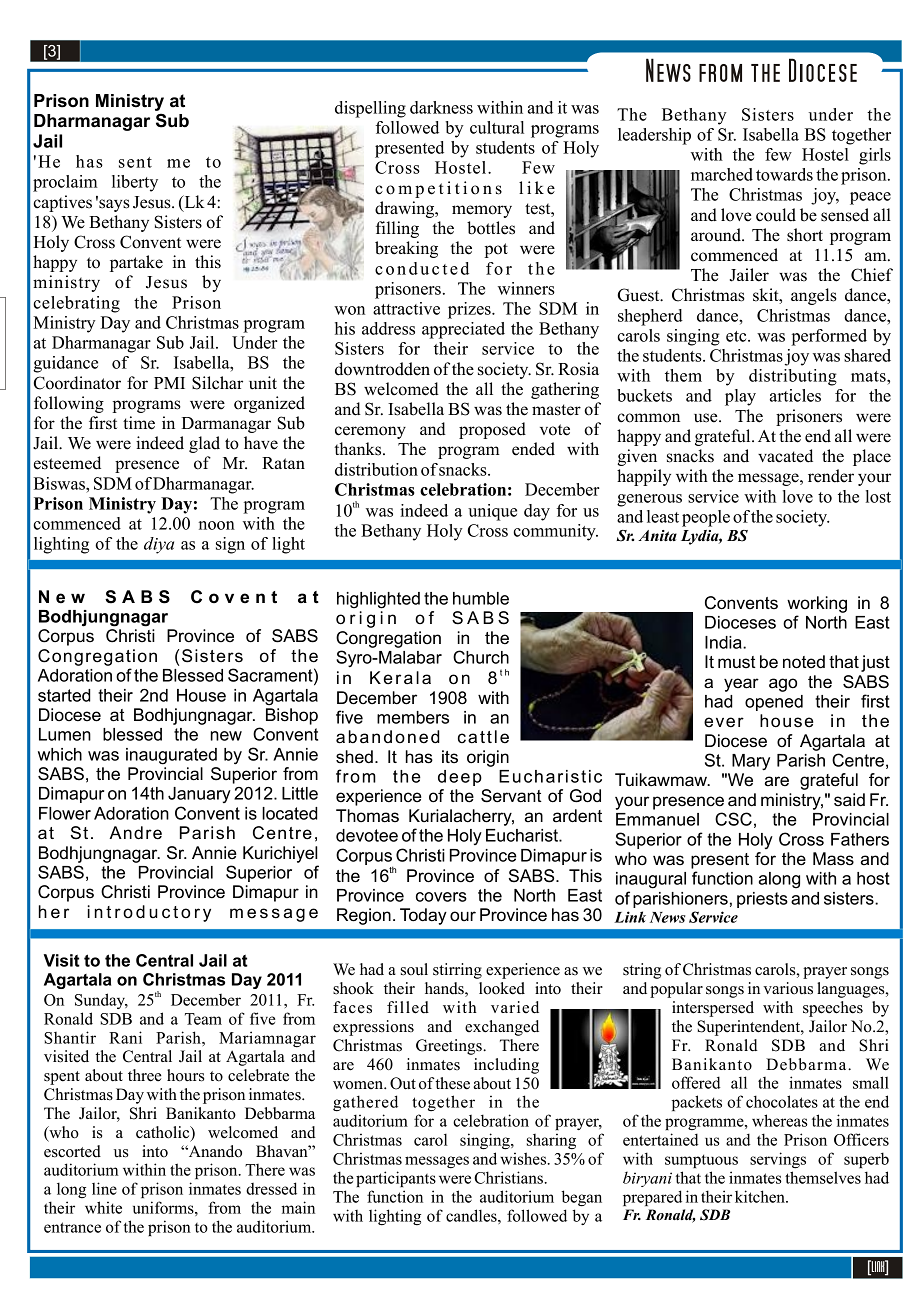 This screenshot has width=924, height=1308. I want to click on started, so click(64, 695).
